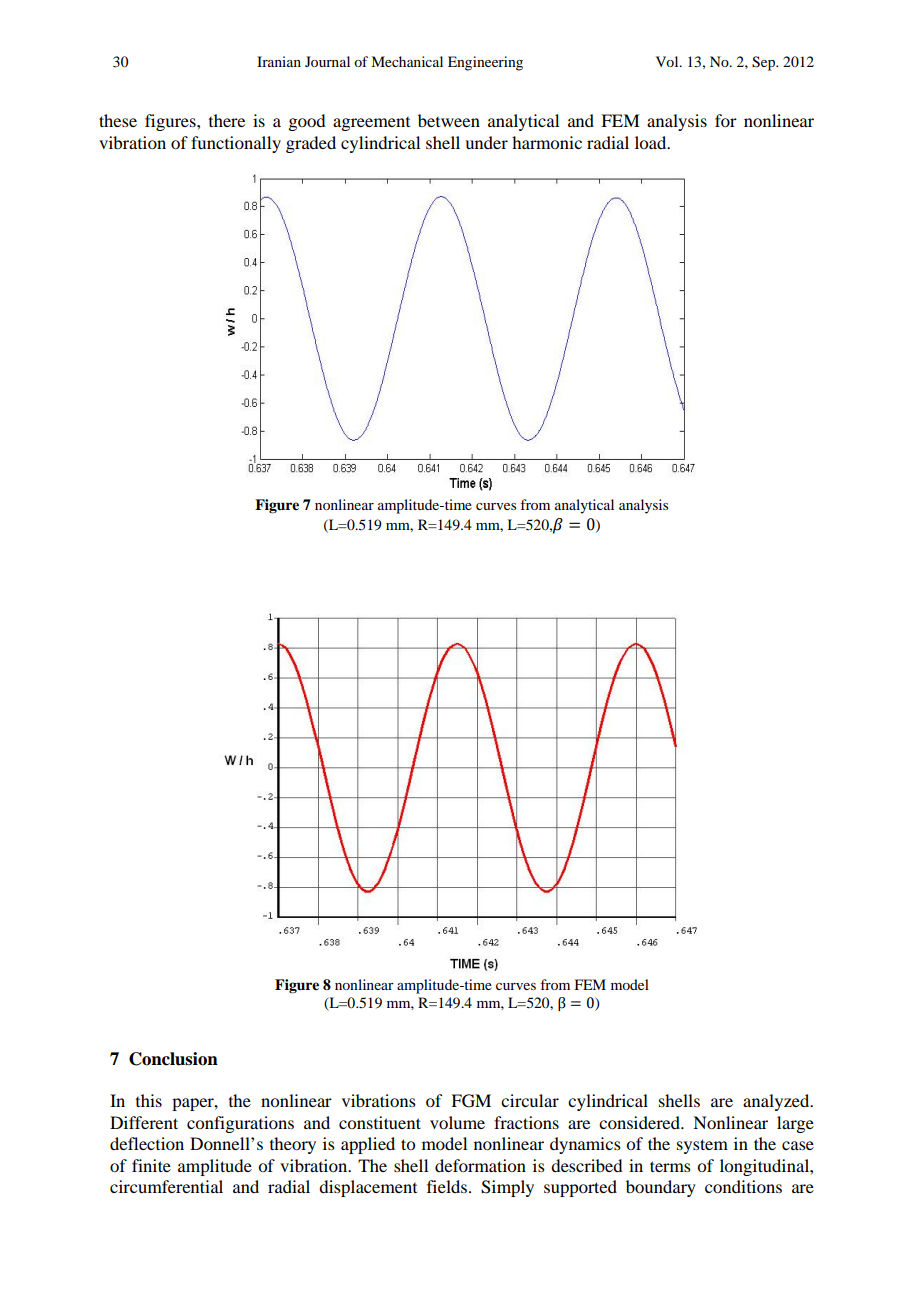 The width and height of the screenshot is (924, 1308). Describe the element at coordinates (227, 120) in the screenshot. I see `there` at that location.
